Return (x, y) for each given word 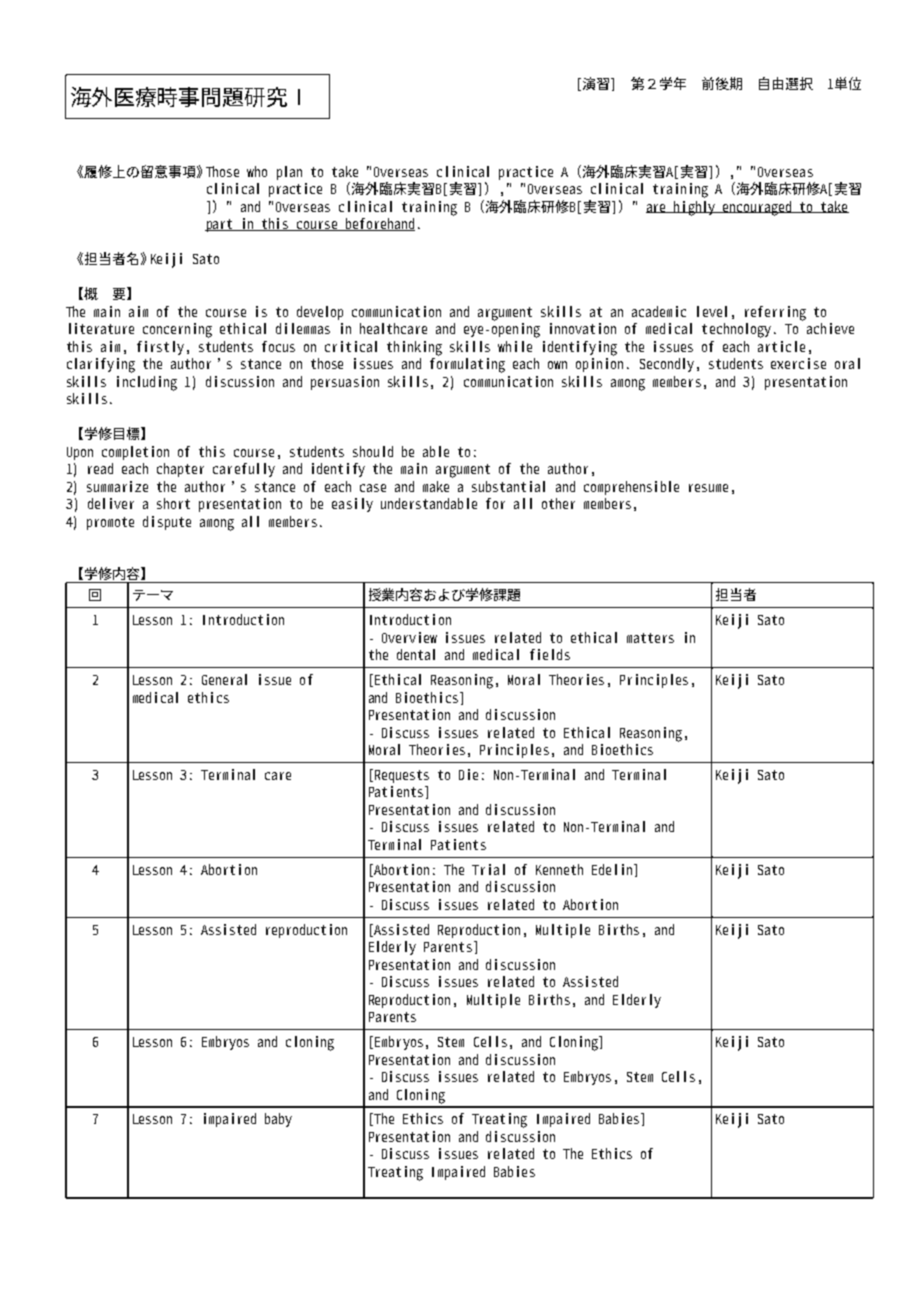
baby (278, 1120)
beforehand (379, 224)
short (173, 503)
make (436, 486)
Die (468, 774)
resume (708, 488)
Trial (488, 869)
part (219, 225)
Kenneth (559, 869)
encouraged (758, 208)
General (224, 679)
